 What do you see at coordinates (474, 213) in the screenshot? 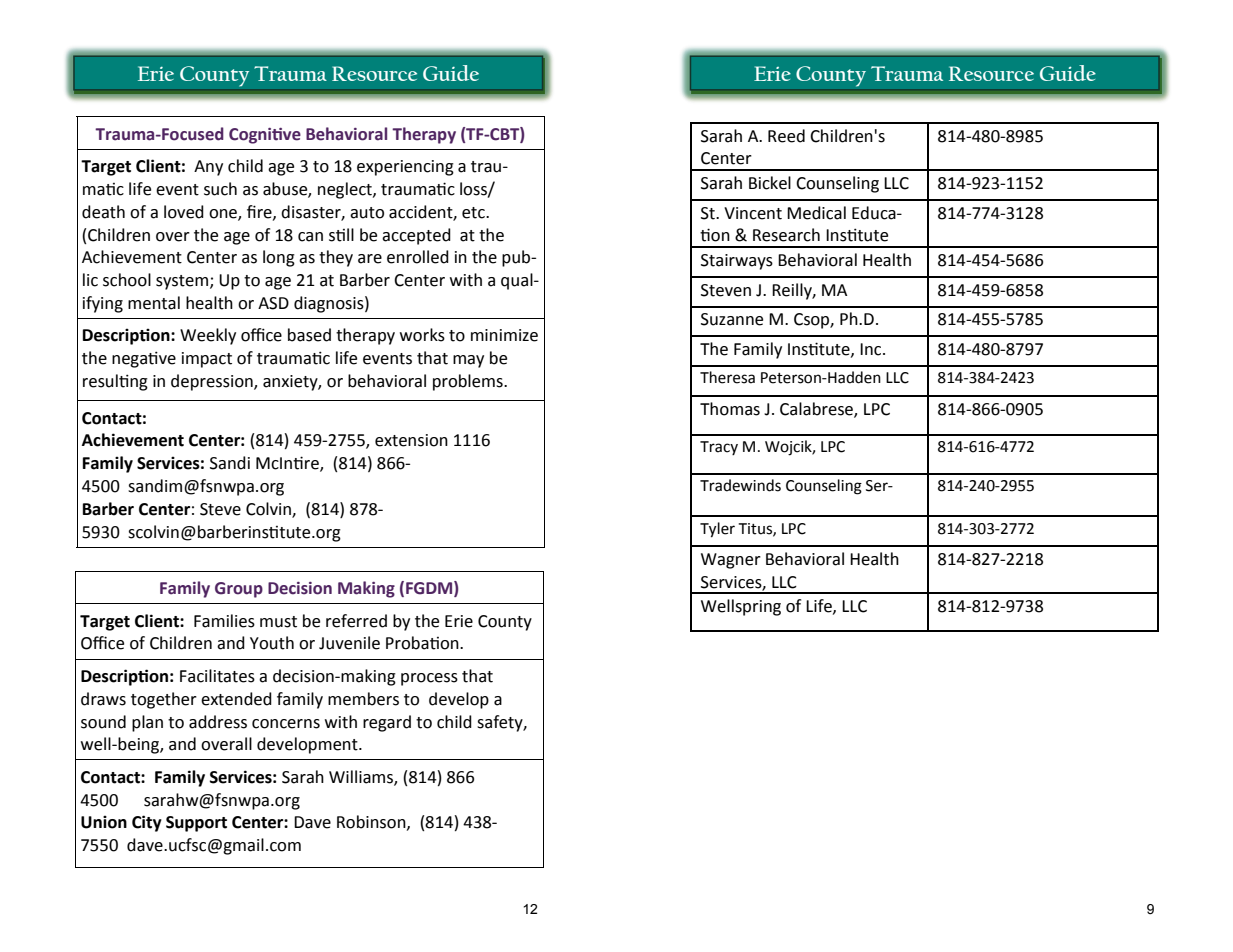
I see `etc` at bounding box center [474, 213].
